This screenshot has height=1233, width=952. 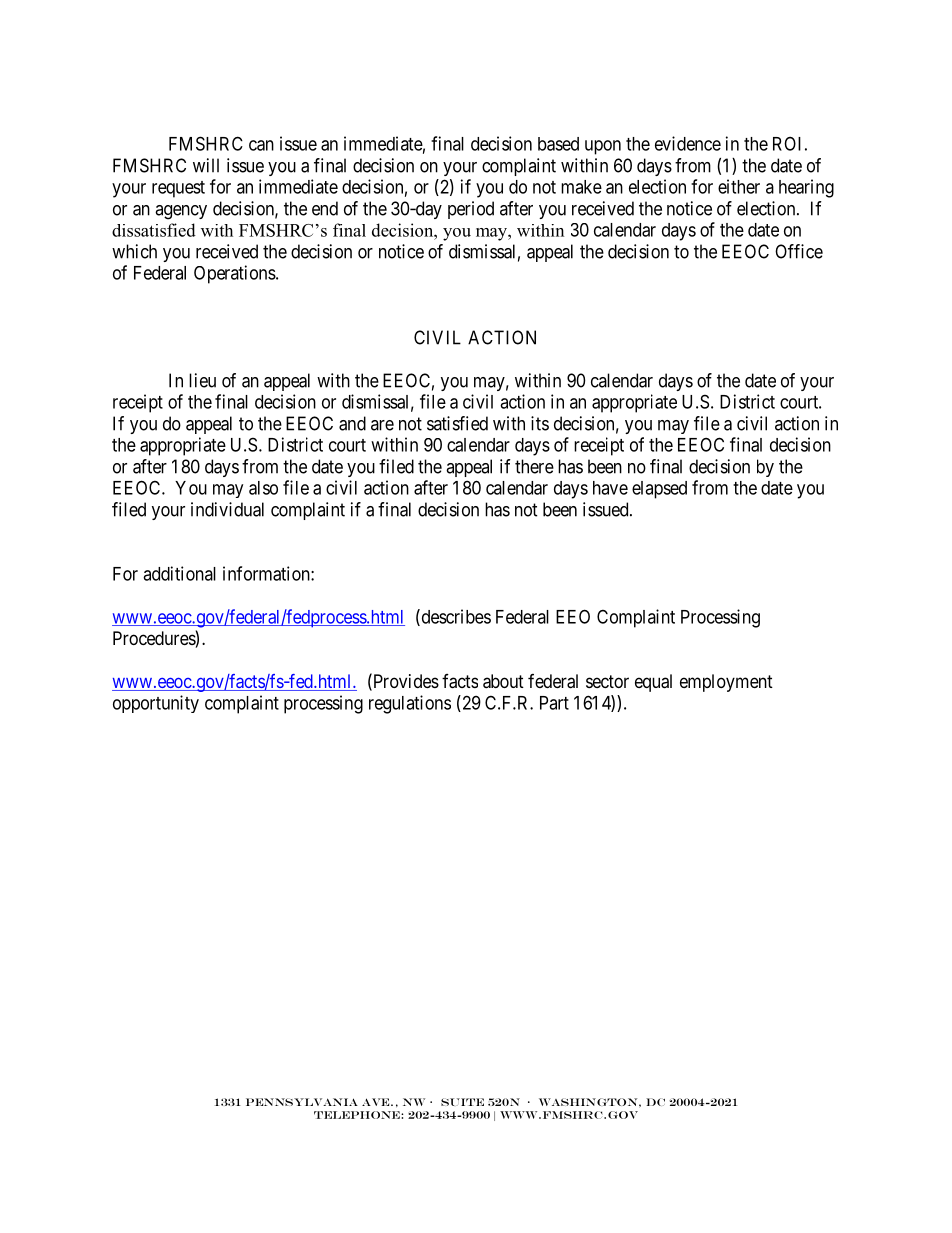 What do you see at coordinates (302, 1102) in the screenshot?
I see `Pennsylvania` at bounding box center [302, 1102].
